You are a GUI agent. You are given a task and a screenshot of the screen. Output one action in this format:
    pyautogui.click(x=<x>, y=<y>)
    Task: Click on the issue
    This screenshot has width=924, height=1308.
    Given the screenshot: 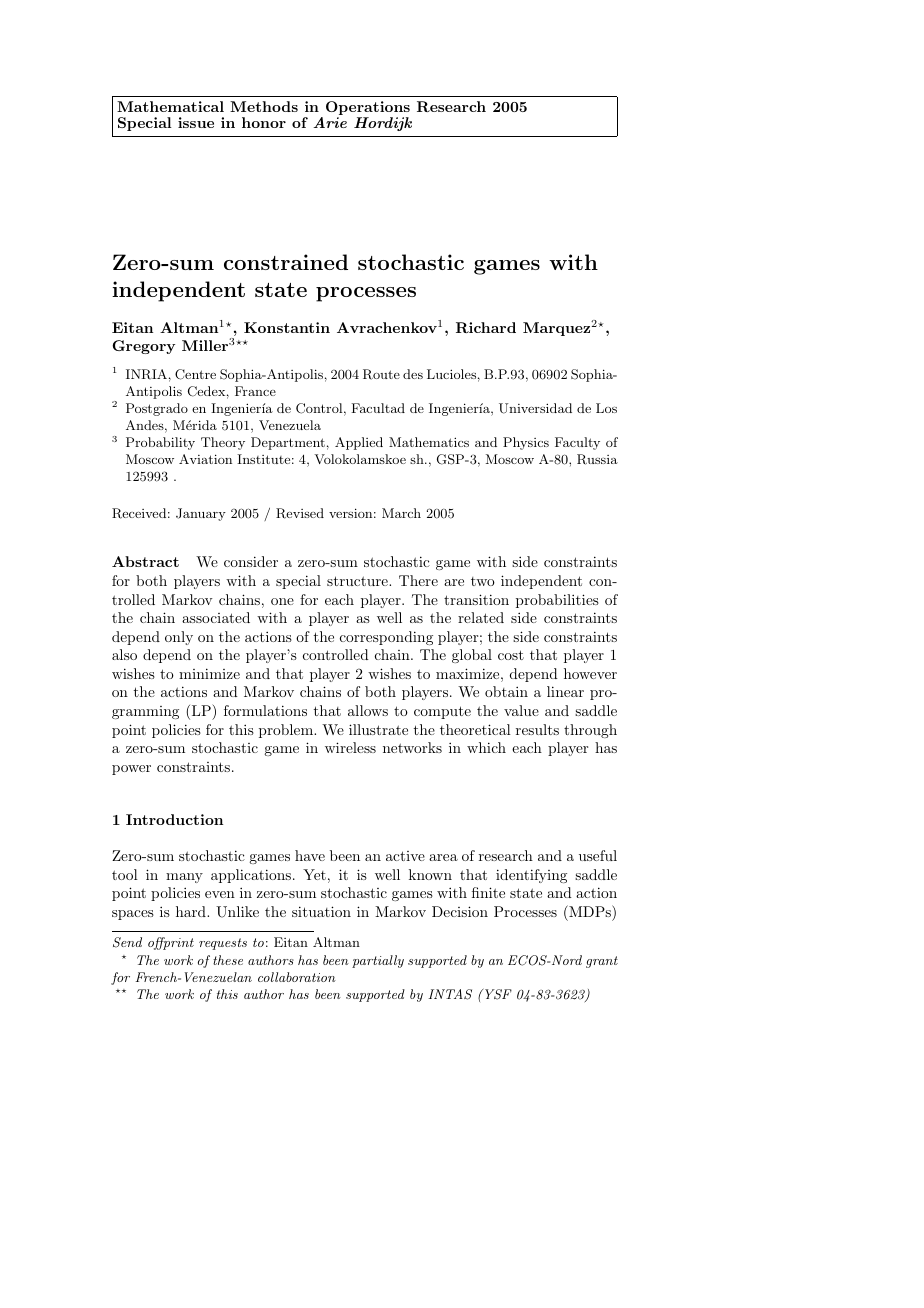 What is the action you would take?
    pyautogui.click(x=196, y=122)
